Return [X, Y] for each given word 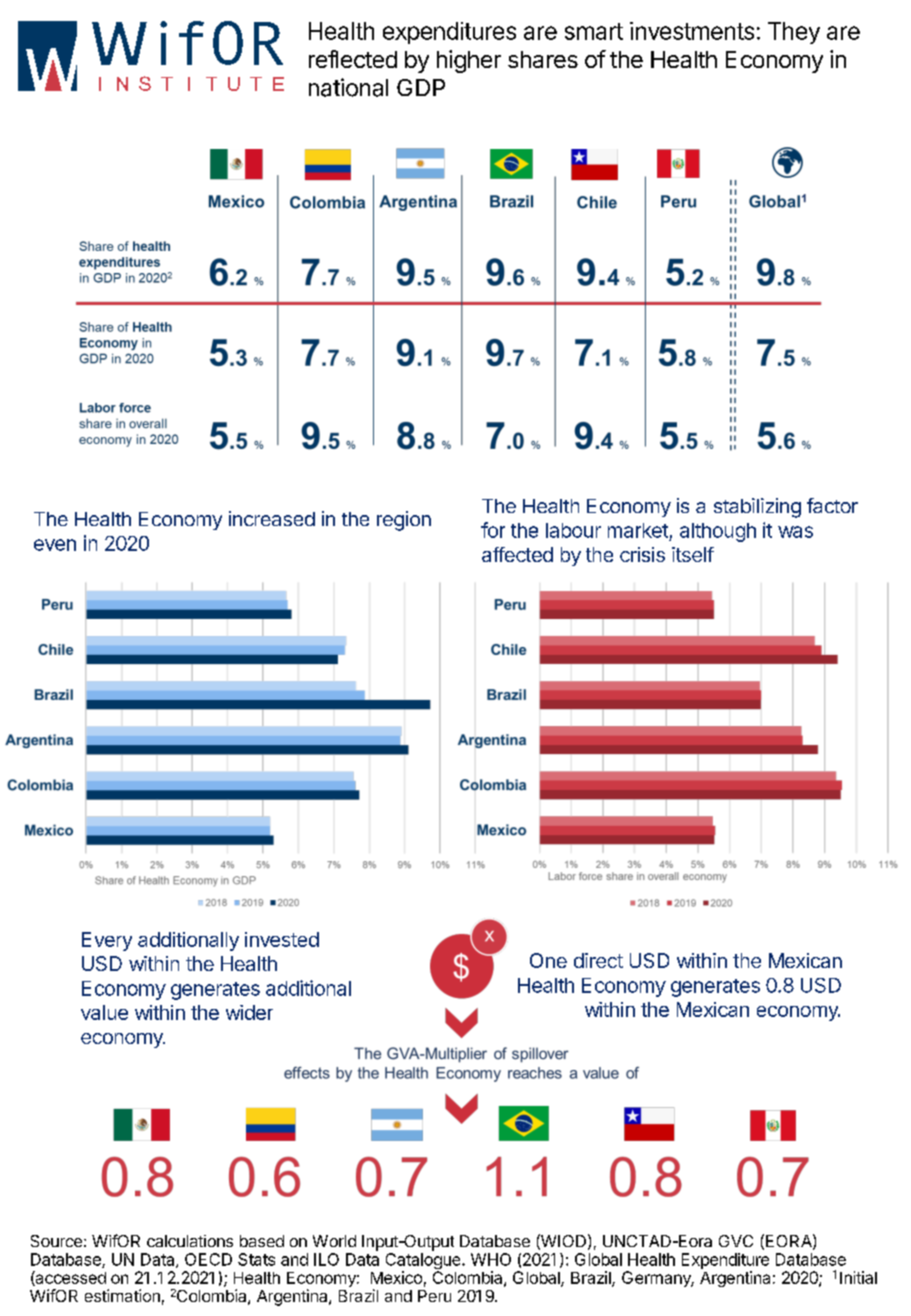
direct [598, 960]
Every [107, 941]
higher [469, 61]
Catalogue [424, 1262]
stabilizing [757, 508]
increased [272, 518]
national [348, 87]
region [404, 521]
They [794, 33]
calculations [190, 1241]
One [548, 960]
